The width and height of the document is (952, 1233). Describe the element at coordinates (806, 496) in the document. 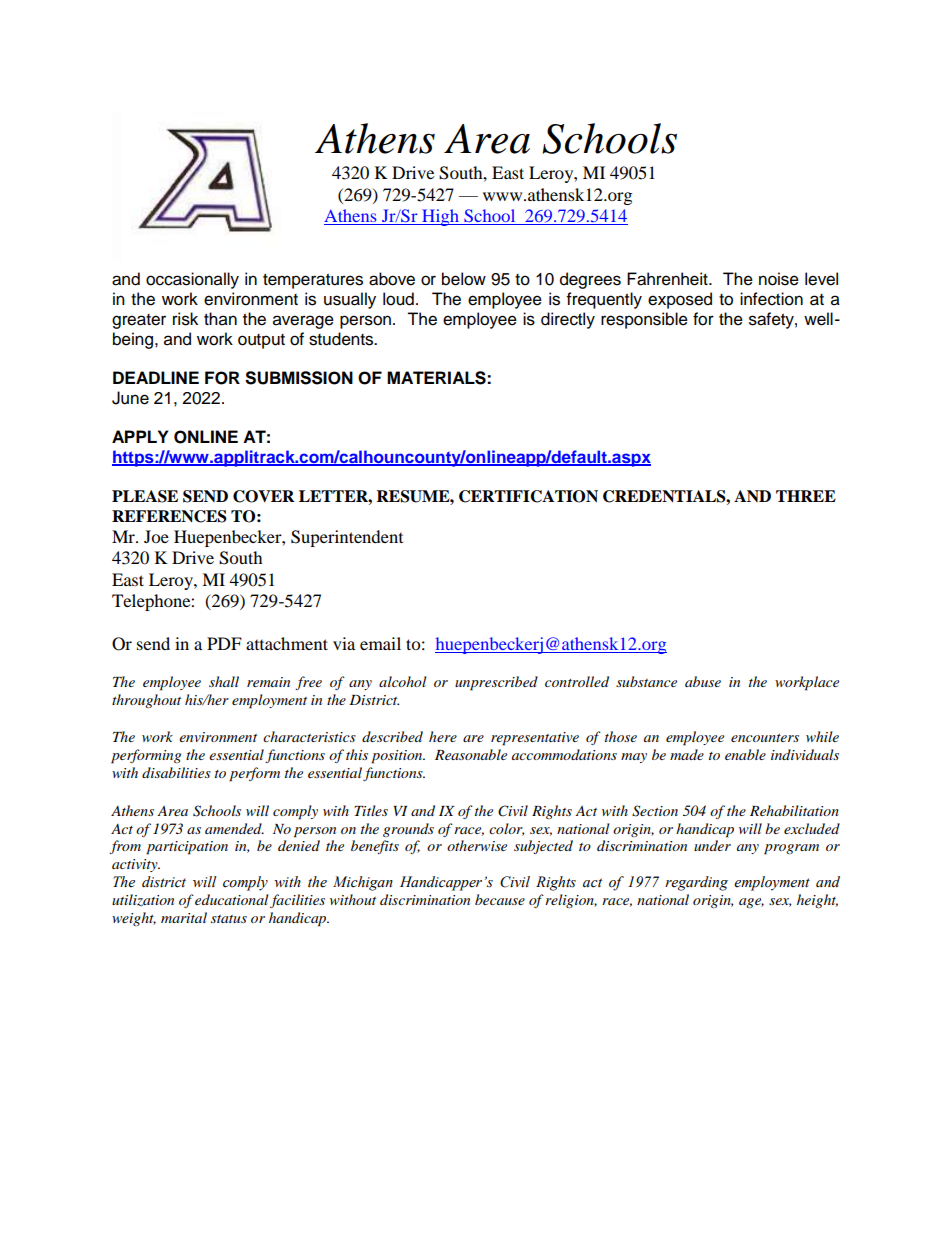

I see `THREE` at that location.
